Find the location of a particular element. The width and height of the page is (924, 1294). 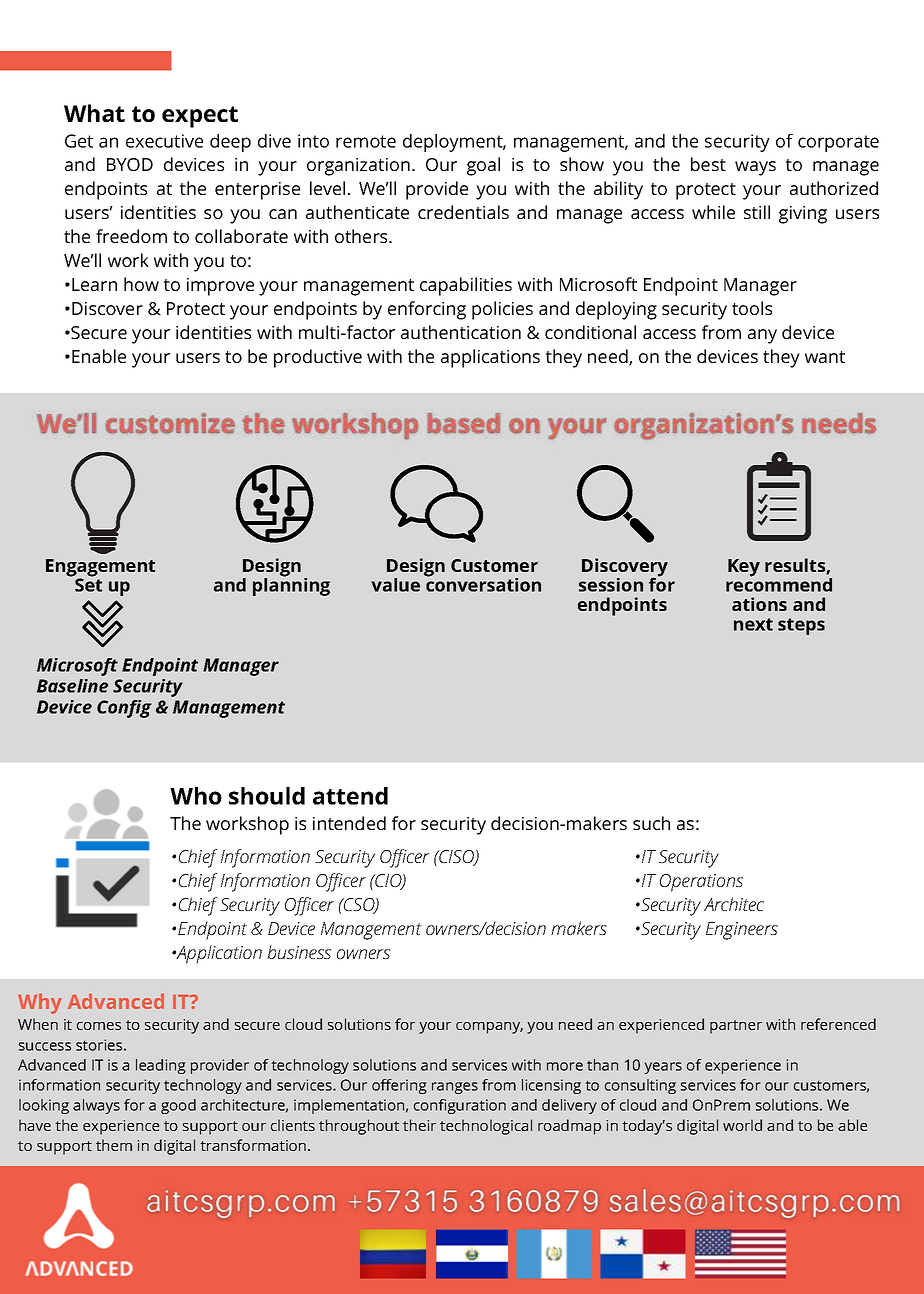

good is located at coordinates (178, 1106).
